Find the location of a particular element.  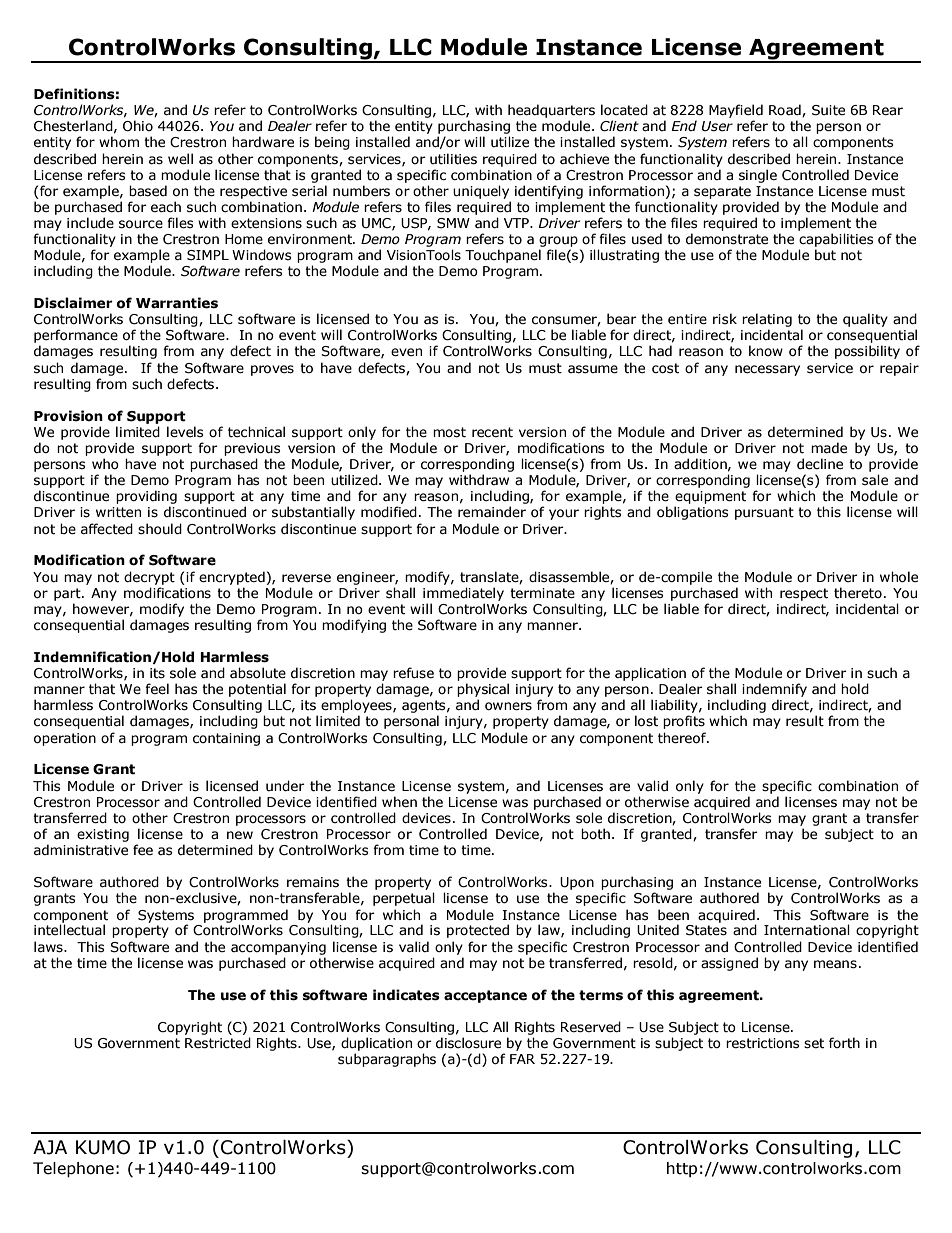

providing is located at coordinates (146, 497).
